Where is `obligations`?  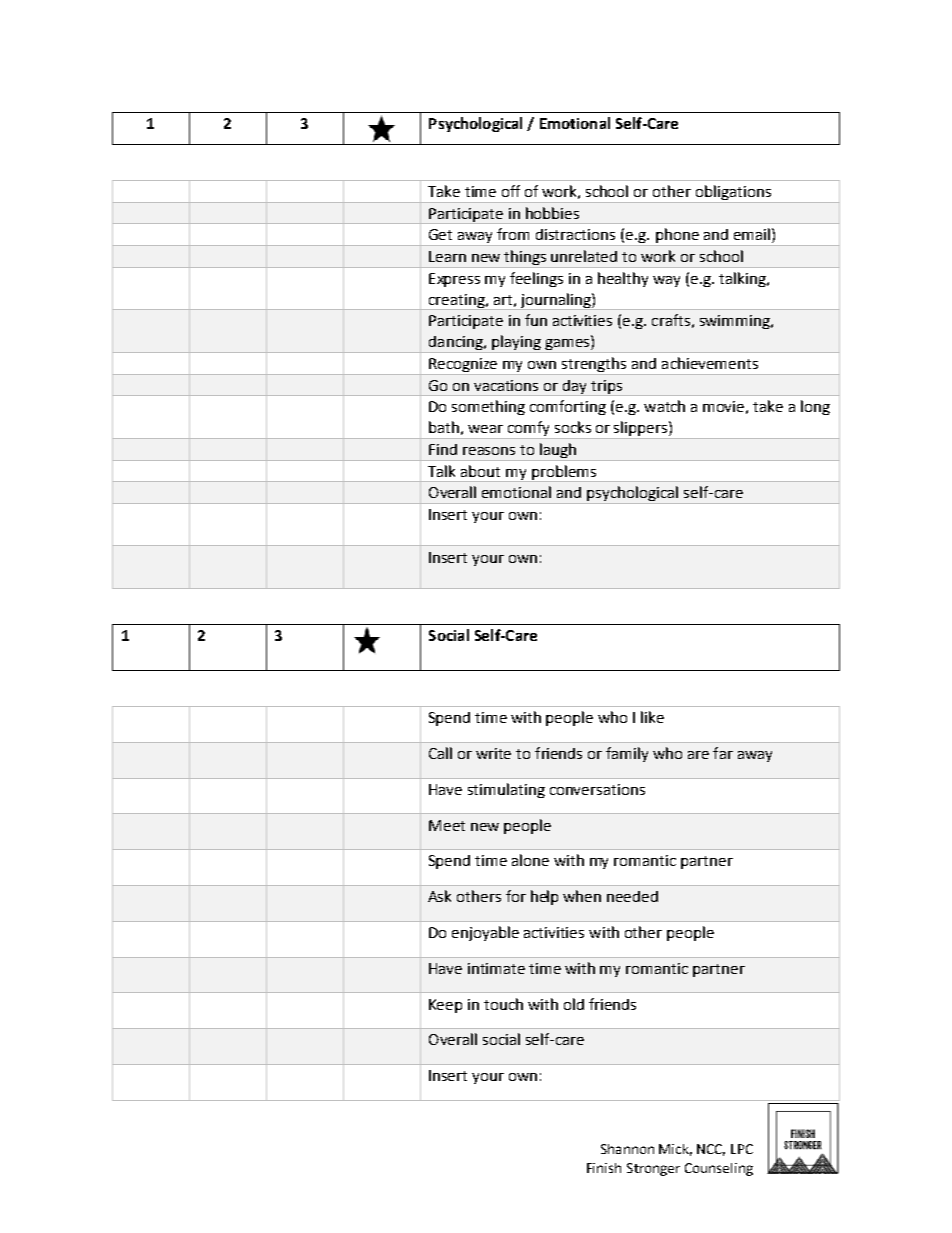 obligations is located at coordinates (734, 194).
